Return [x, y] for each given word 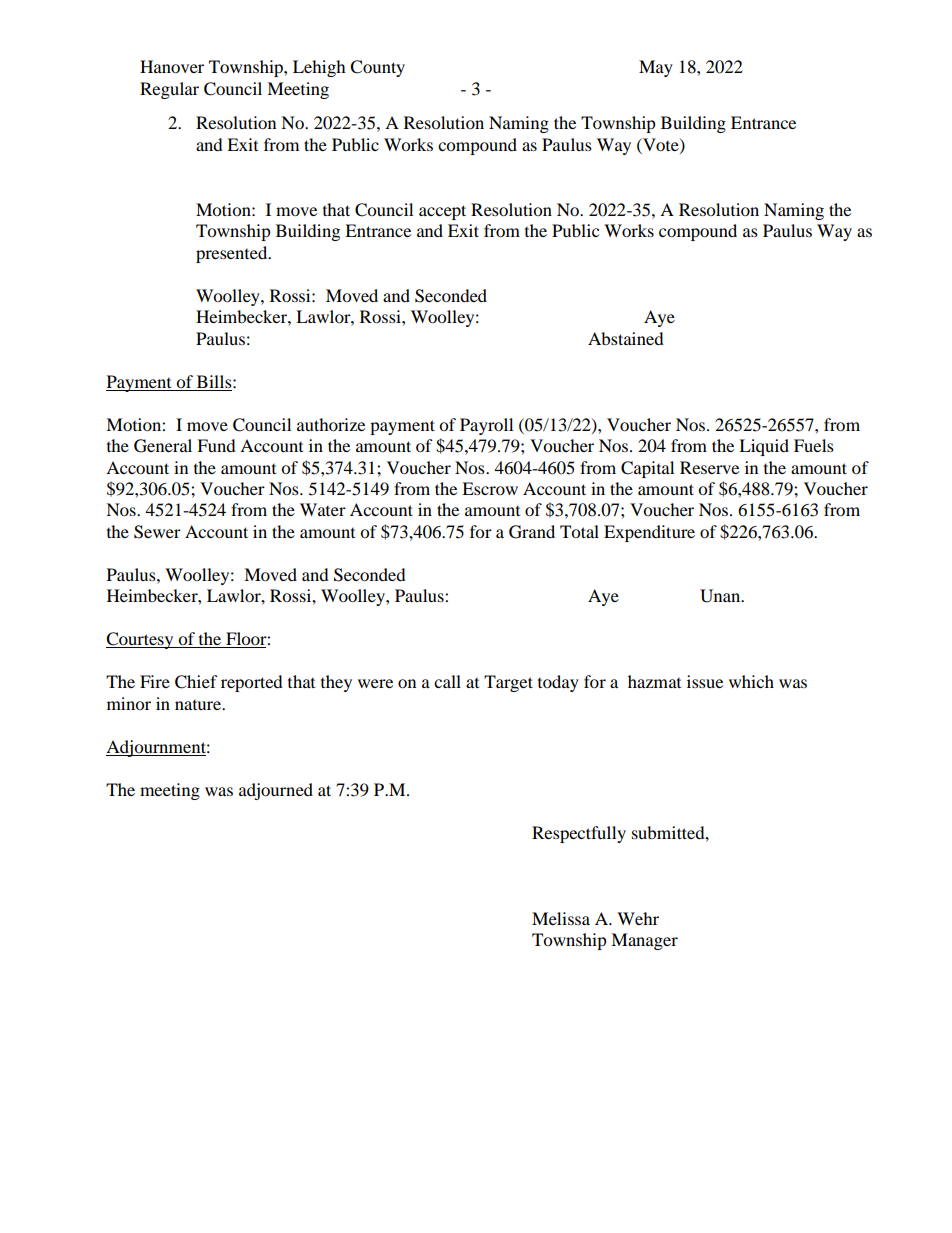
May [656, 68]
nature [199, 705]
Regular [169, 90]
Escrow [490, 488]
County [377, 68]
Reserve [709, 467]
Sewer [157, 532]
